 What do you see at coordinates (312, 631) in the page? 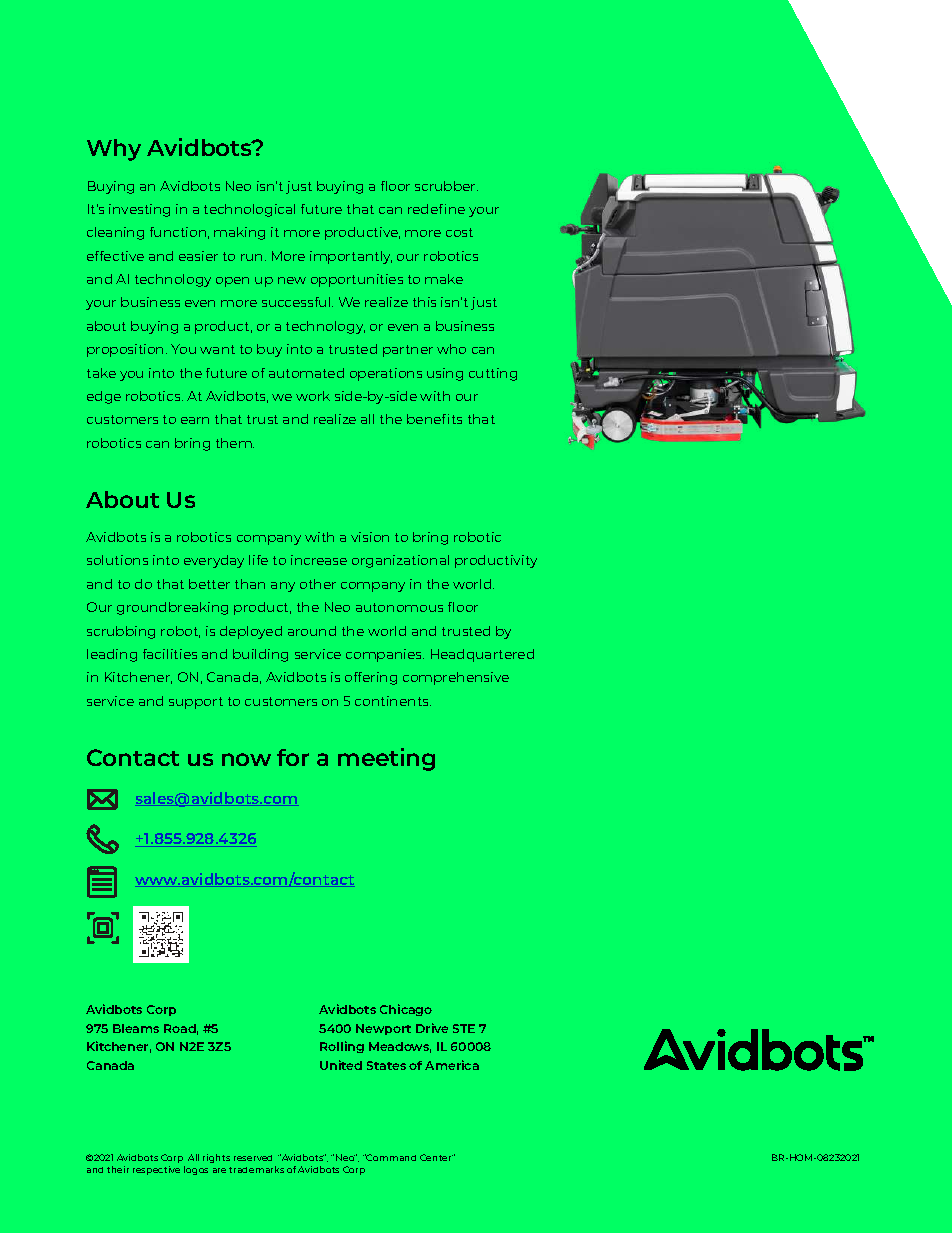
I see `around` at bounding box center [312, 631].
